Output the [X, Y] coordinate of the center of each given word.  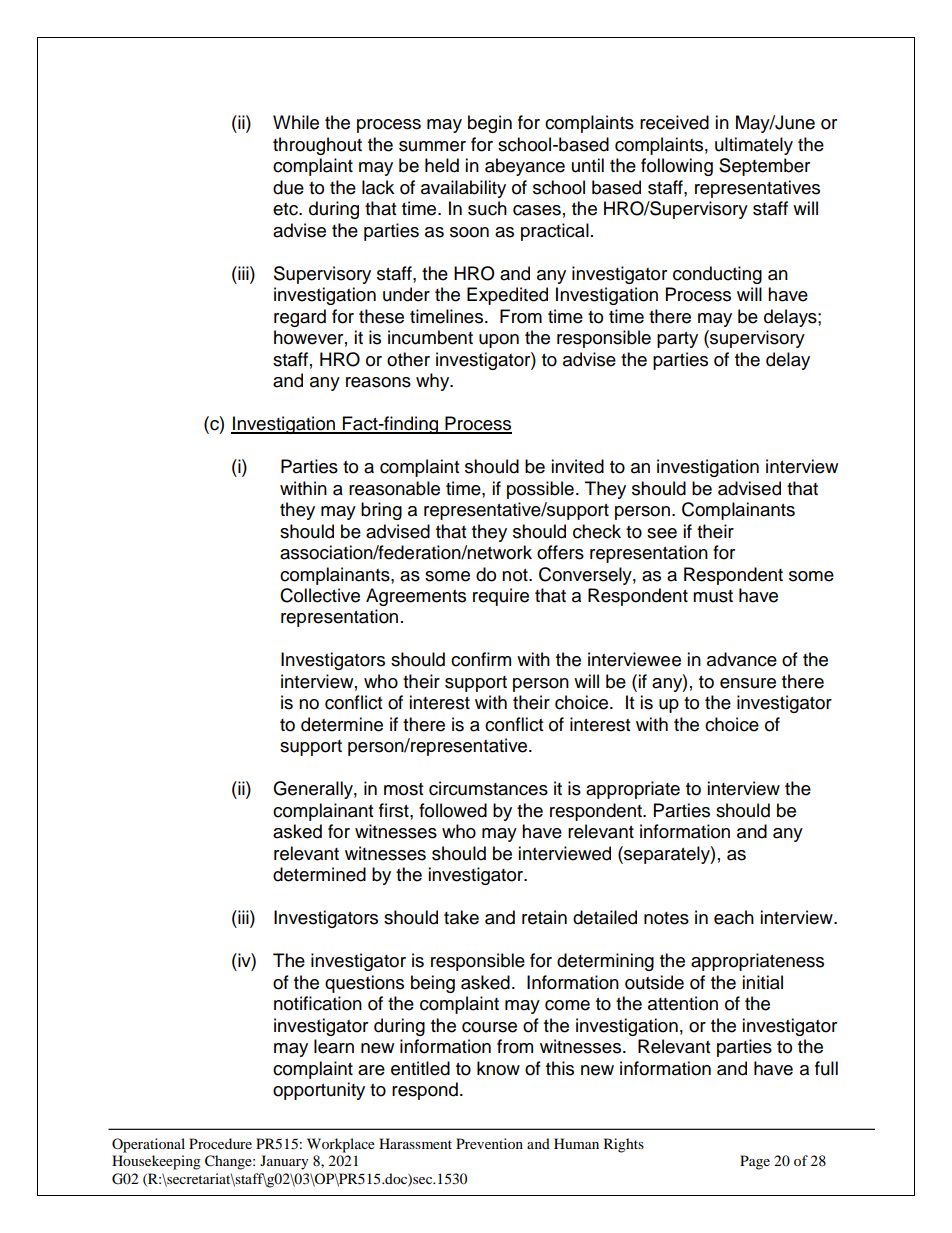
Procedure [220, 1143]
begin [490, 124]
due [288, 187]
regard [300, 318]
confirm [481, 659]
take [461, 917]
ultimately [754, 146]
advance [742, 659]
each [734, 917]
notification [318, 1003]
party [677, 340]
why [434, 382]
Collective [320, 595]
